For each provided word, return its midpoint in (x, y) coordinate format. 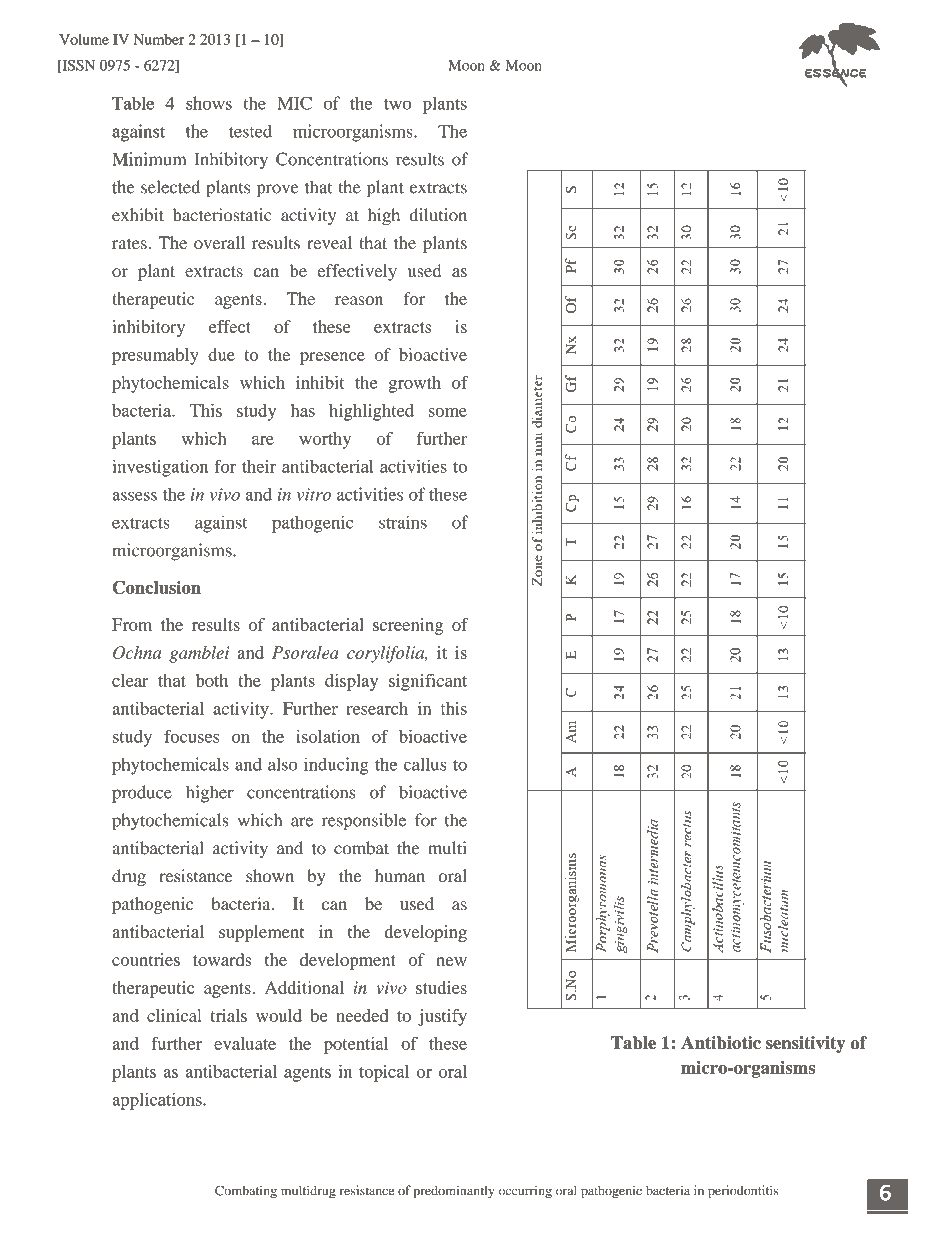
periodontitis (743, 1192)
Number (159, 39)
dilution (438, 215)
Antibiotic (721, 1043)
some (448, 412)
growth (415, 384)
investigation (160, 468)
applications (158, 1101)
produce (142, 794)
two (397, 104)
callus (425, 764)
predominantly (454, 1192)
